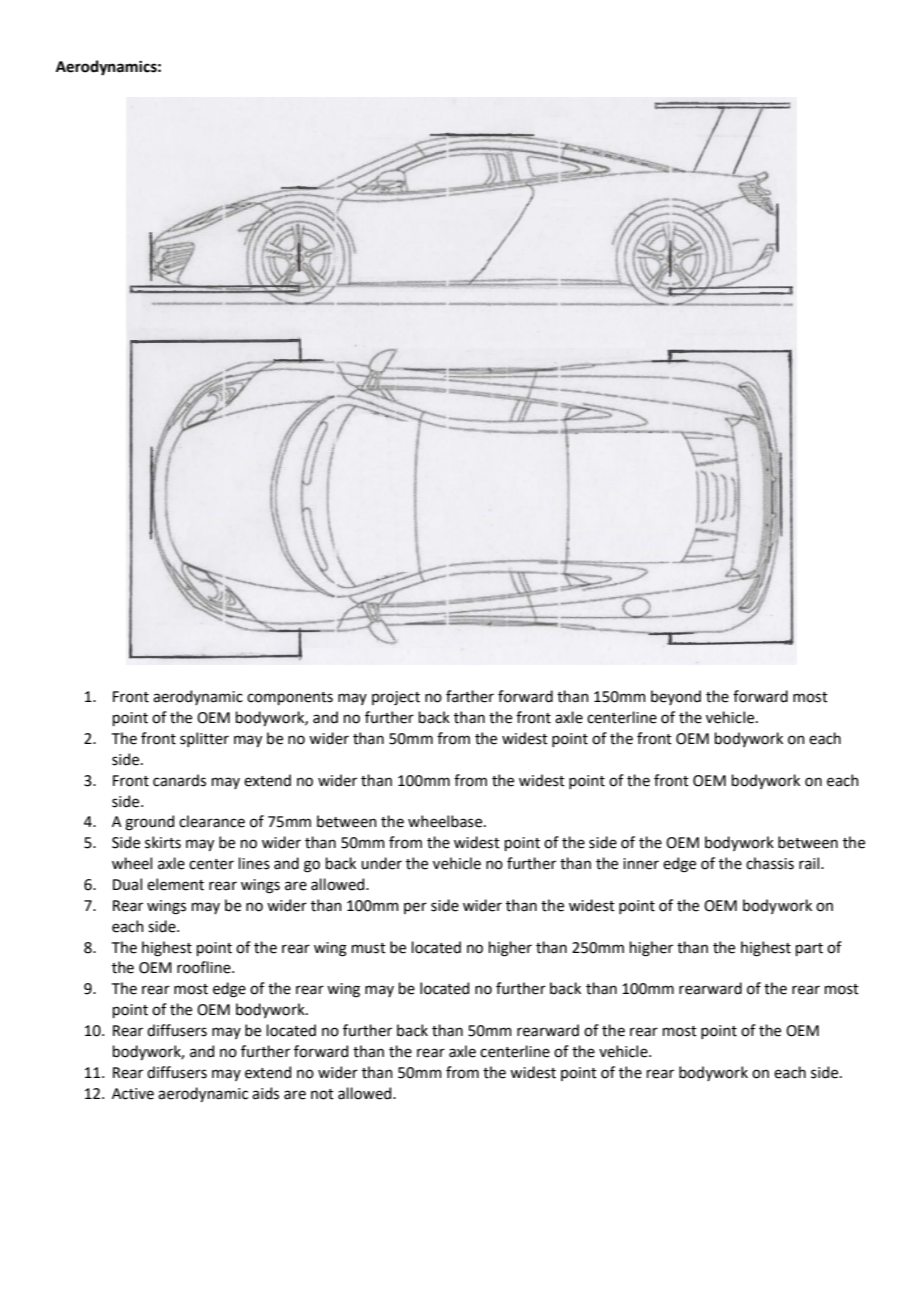 This document has height=1307, width=924. What do you see at coordinates (810, 863) in the document?
I see `rail` at bounding box center [810, 863].
